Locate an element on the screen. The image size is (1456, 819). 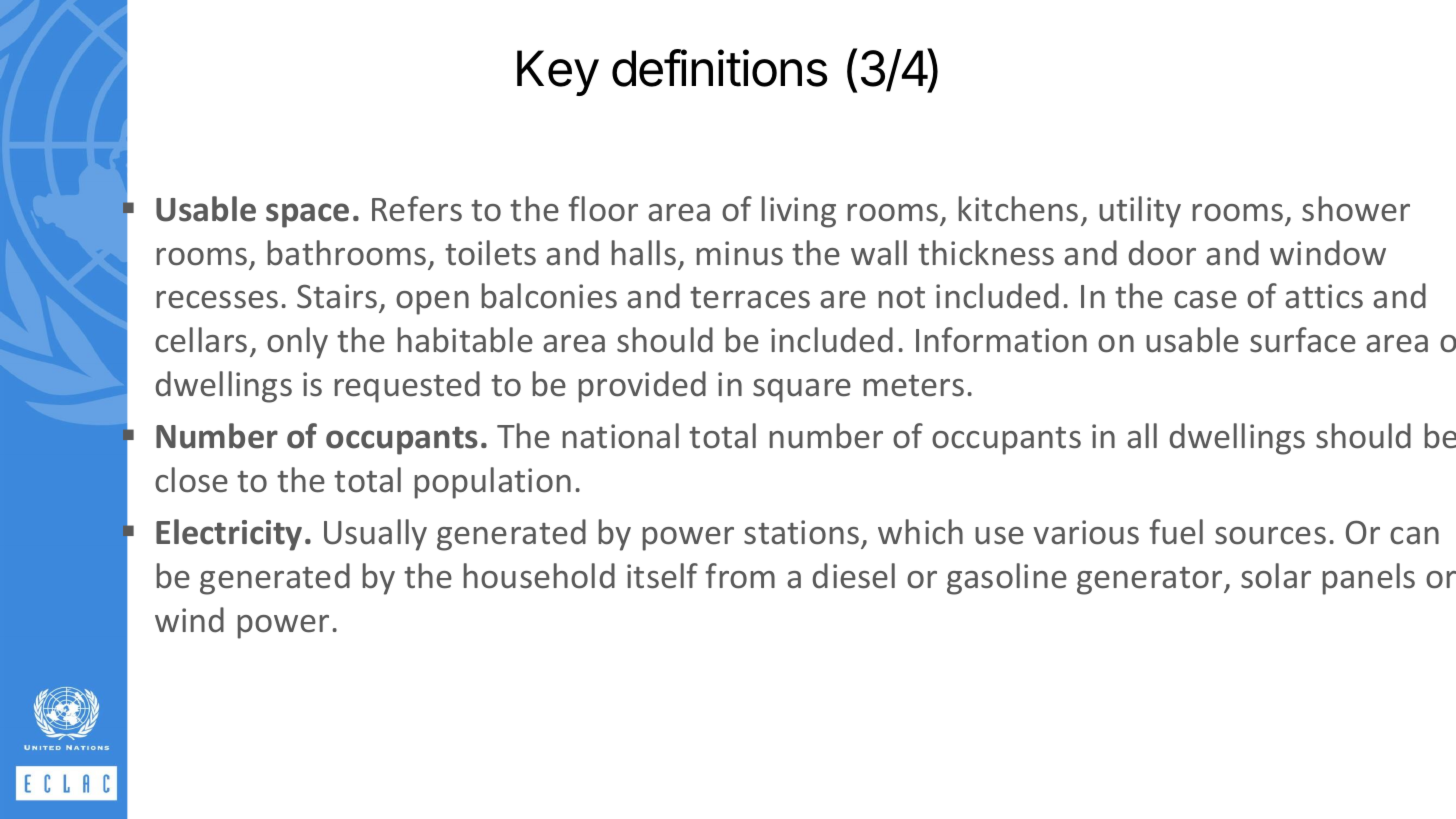
surface is located at coordinates (1303, 340).
